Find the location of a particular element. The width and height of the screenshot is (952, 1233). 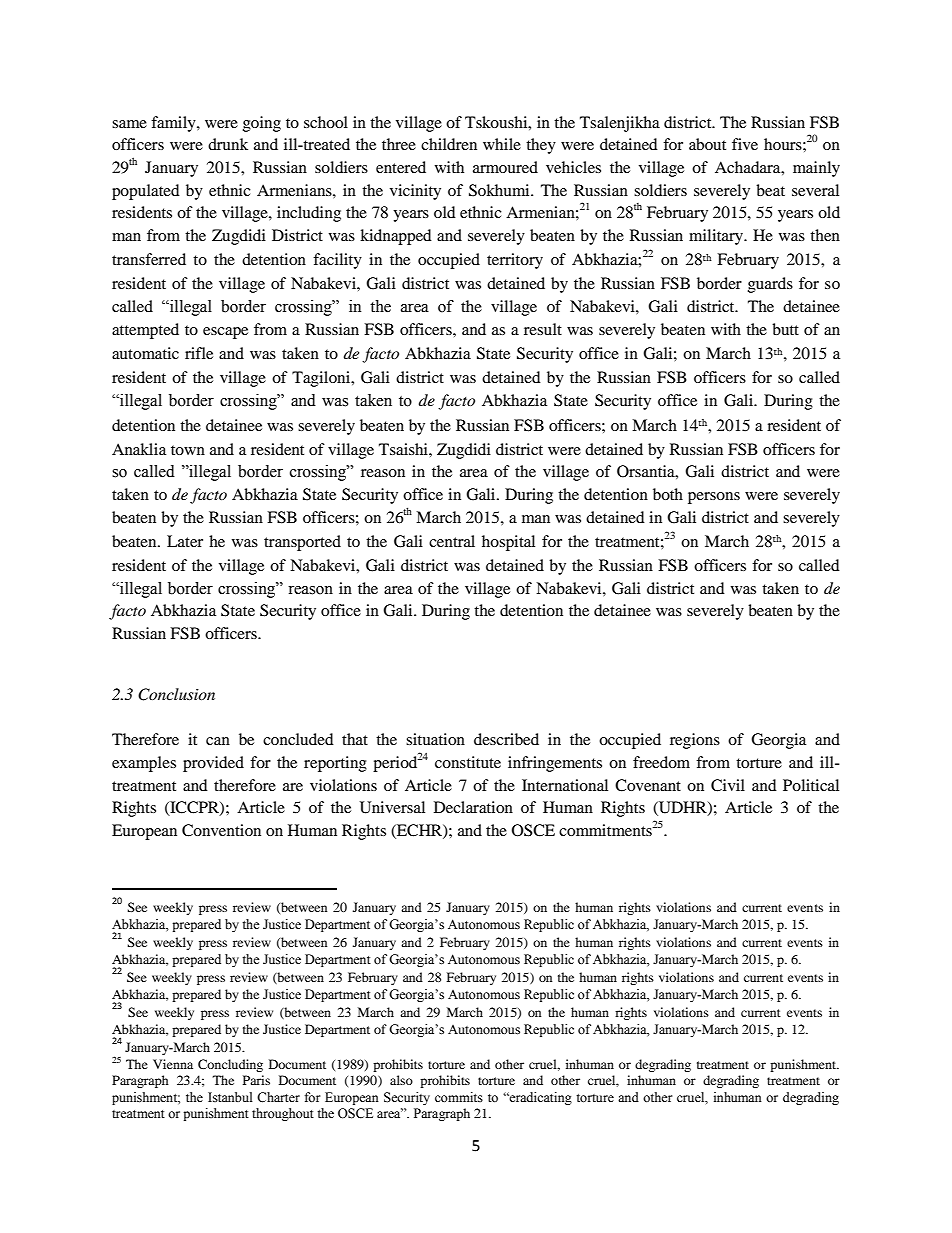

five is located at coordinates (745, 144).
